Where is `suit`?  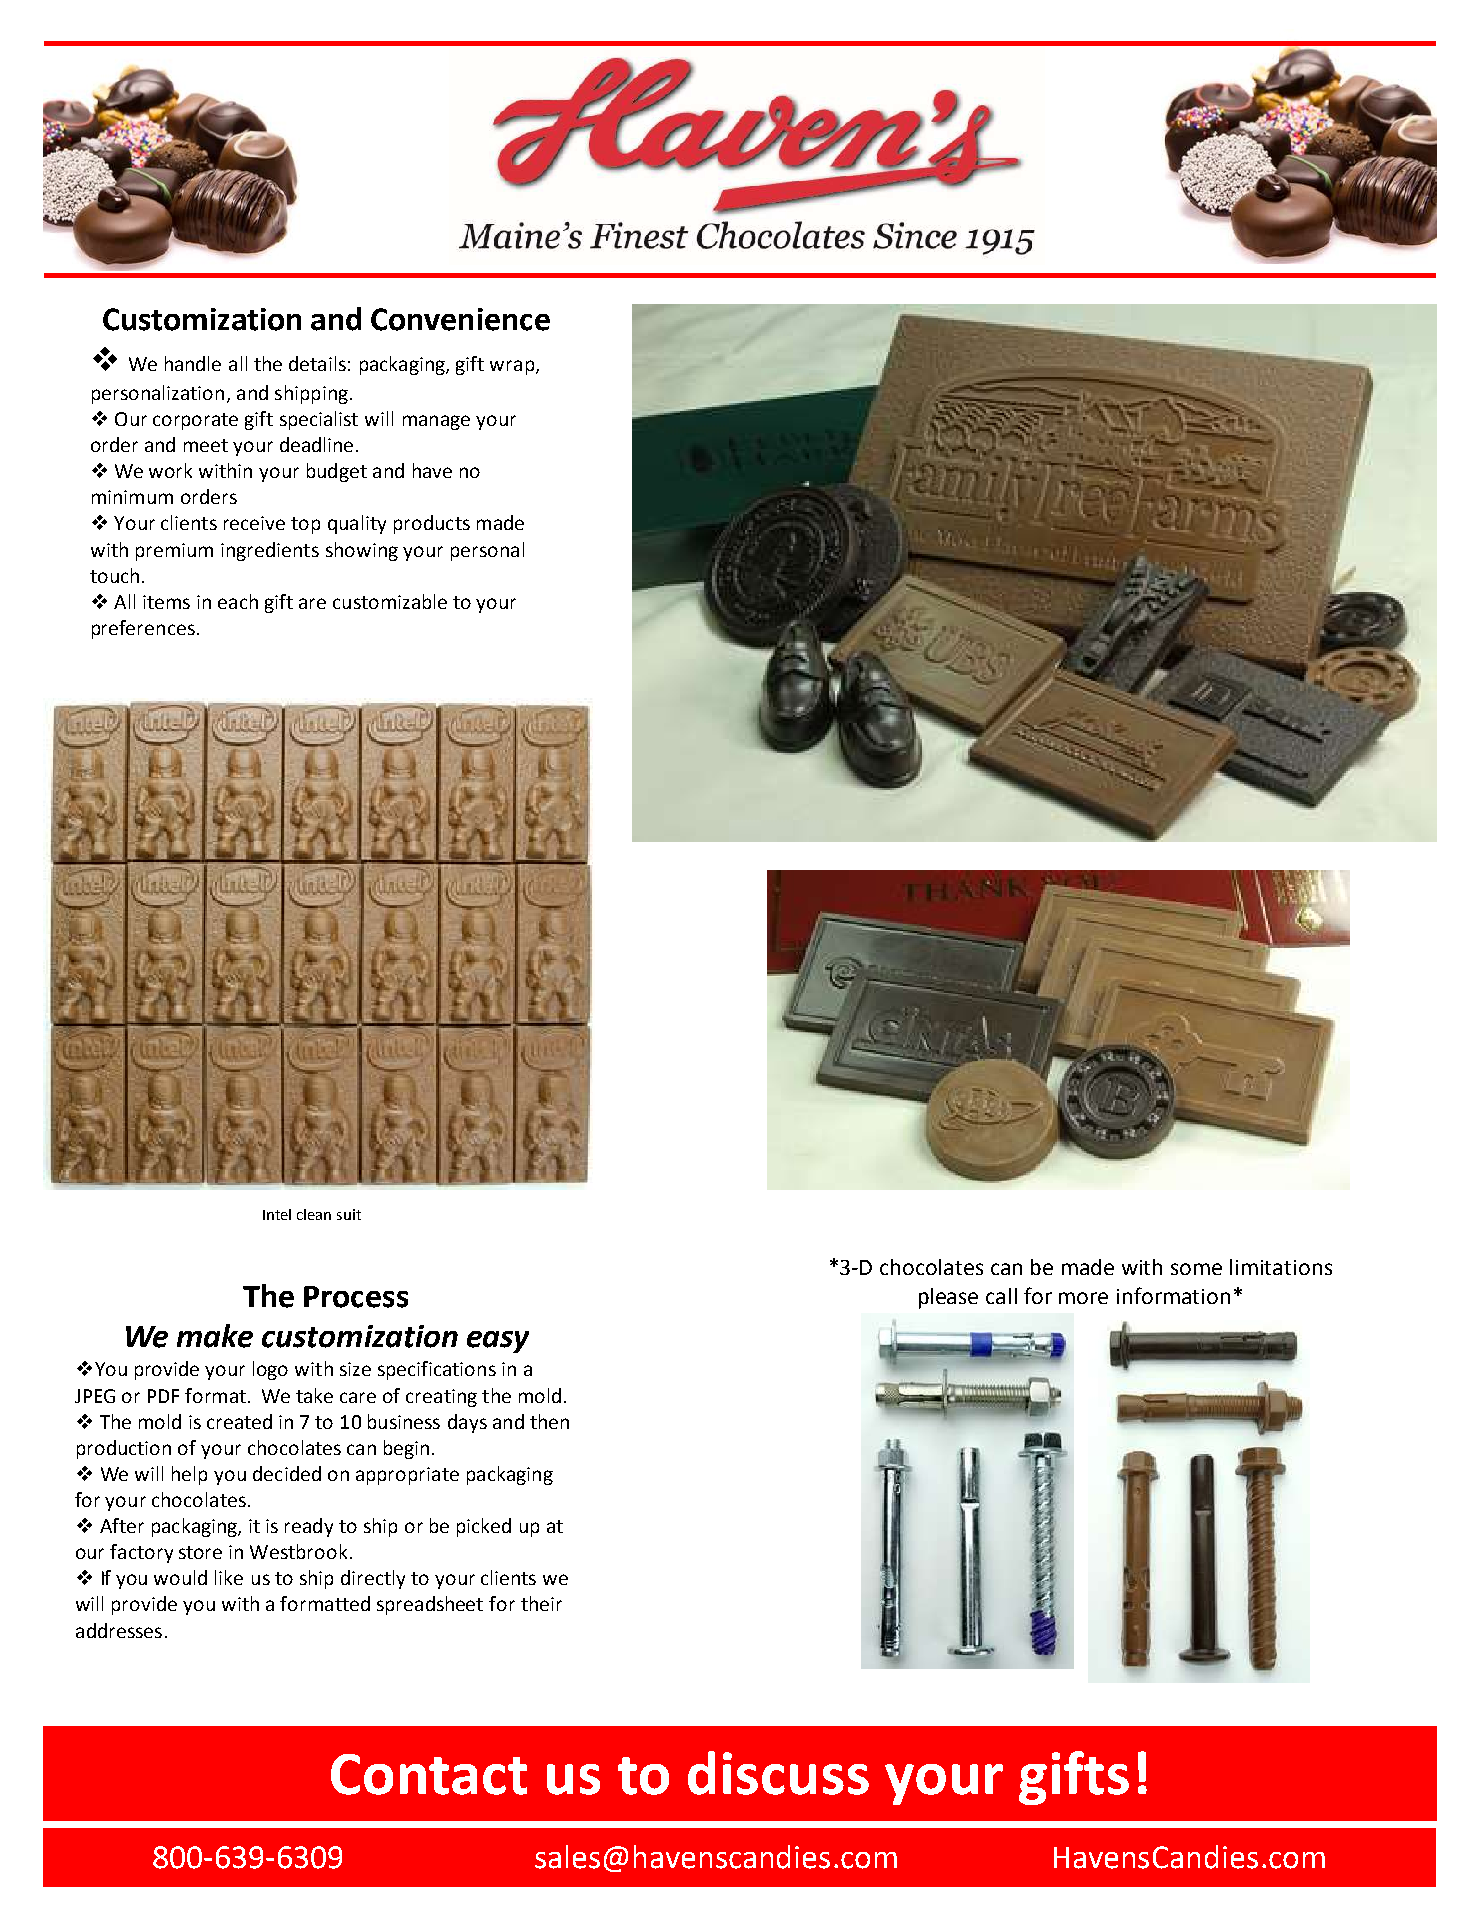
suit is located at coordinates (349, 1214).
